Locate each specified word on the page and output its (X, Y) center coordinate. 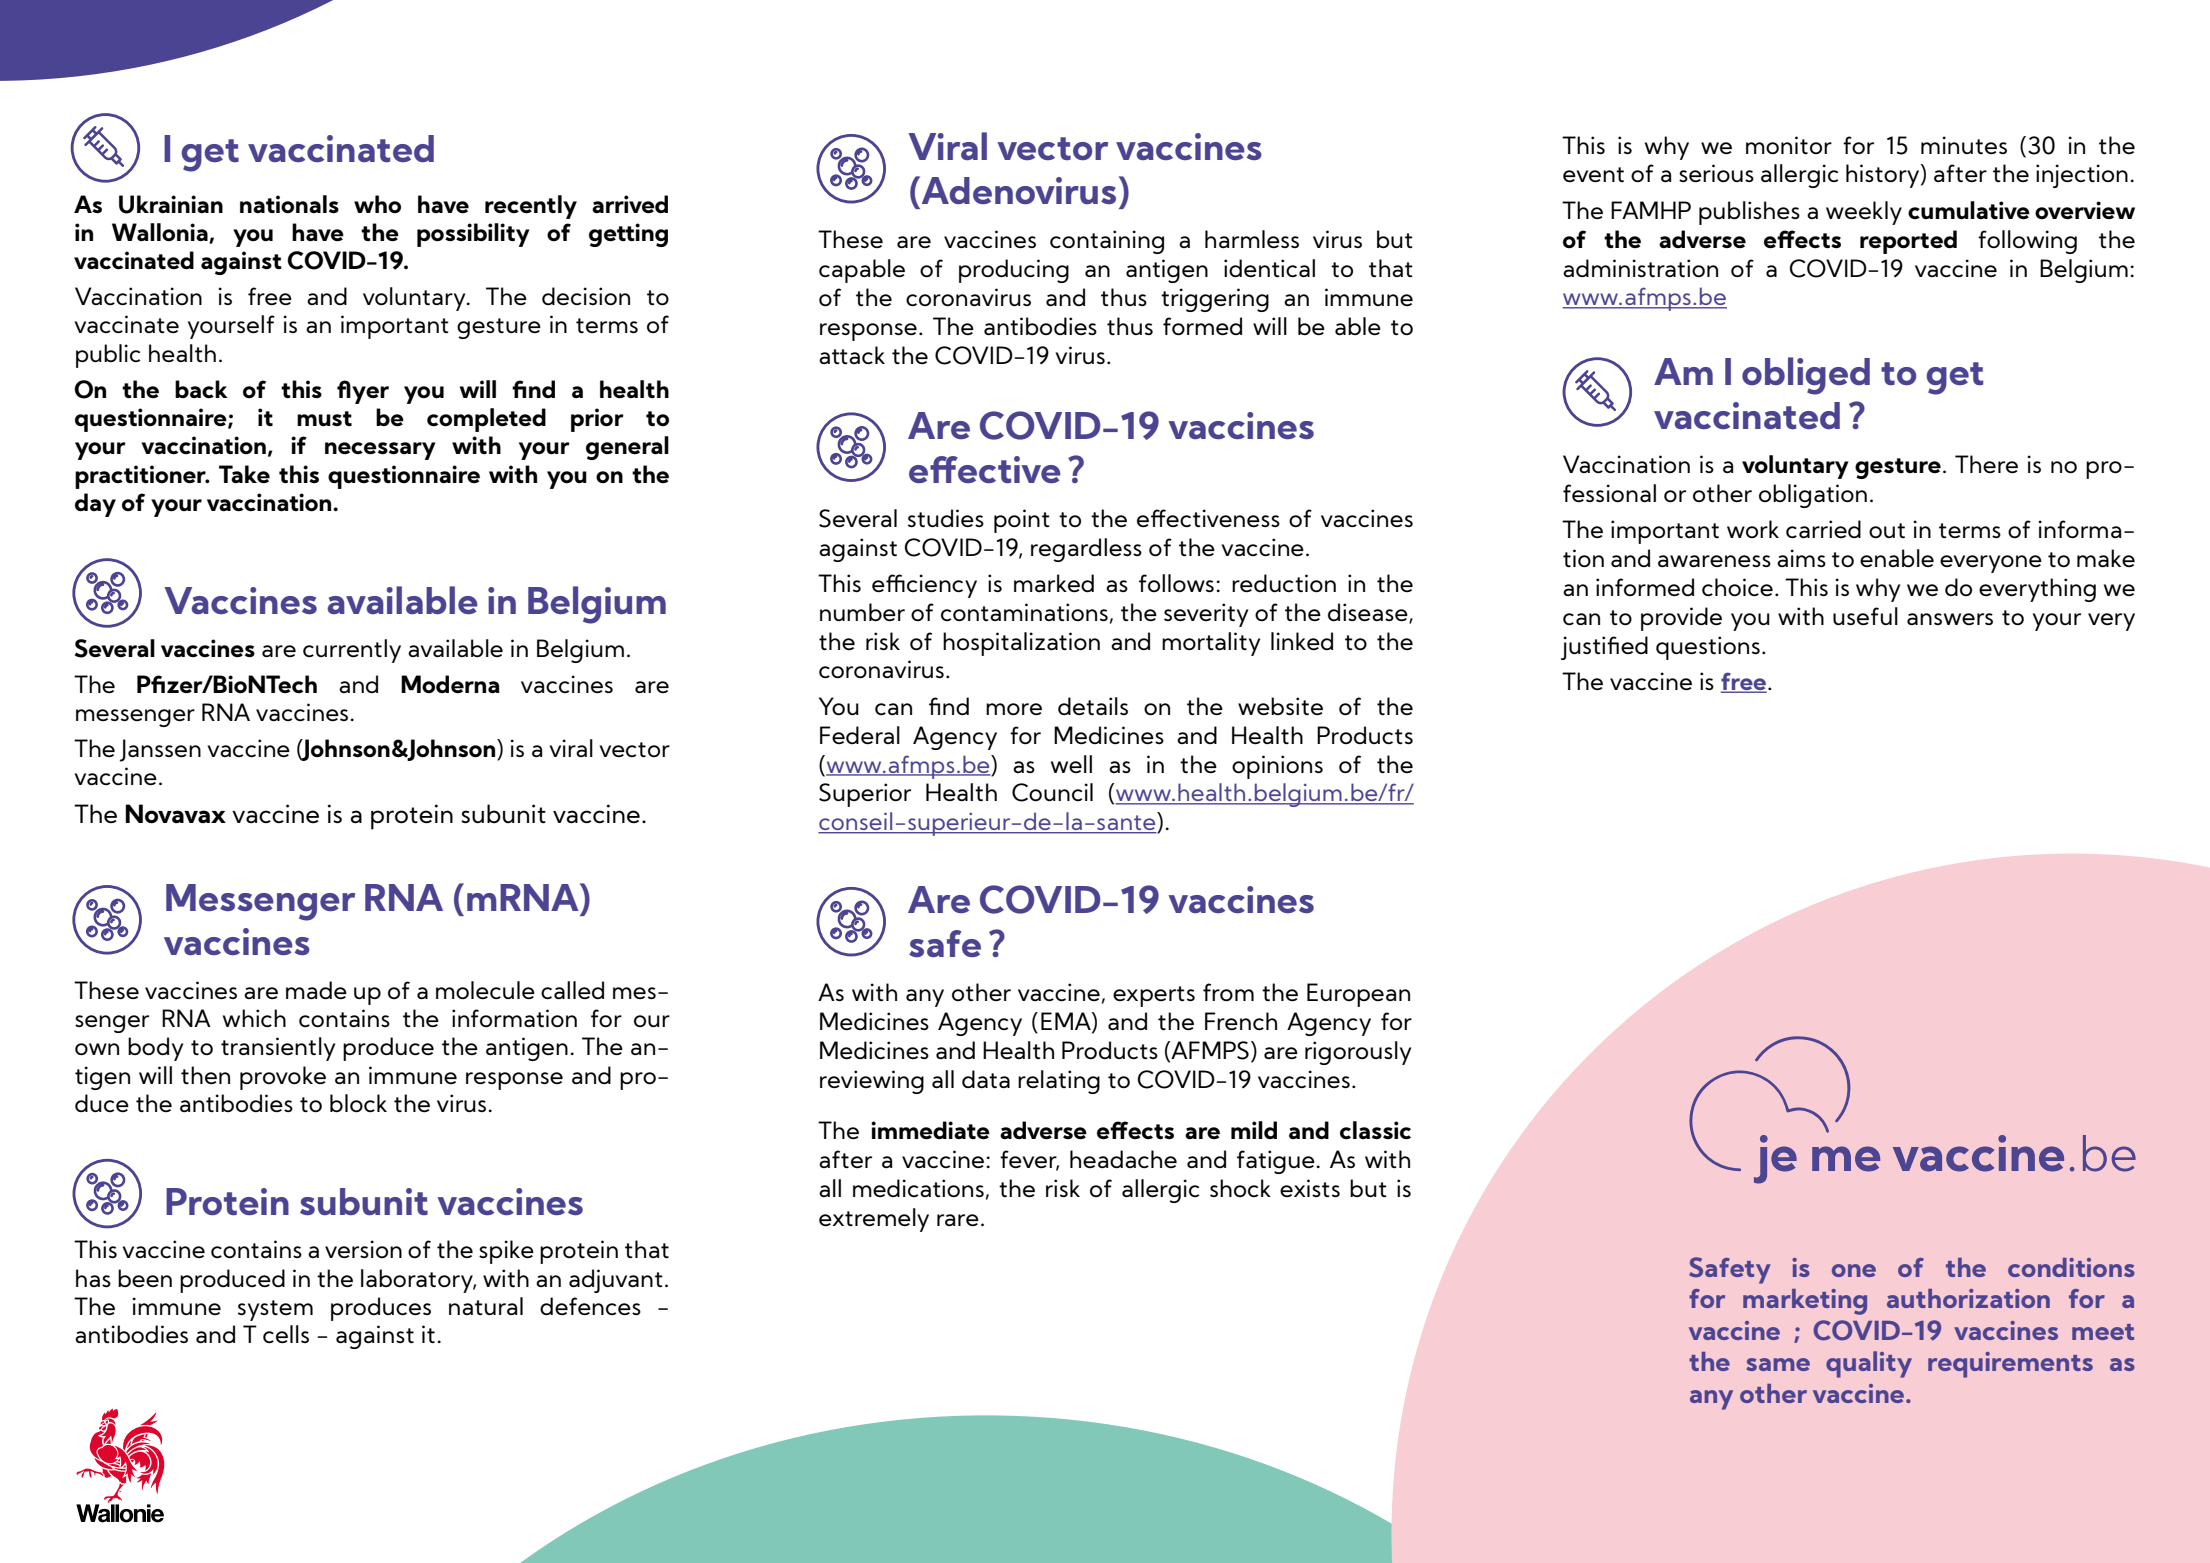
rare (958, 1220)
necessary (380, 451)
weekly (1864, 213)
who (377, 204)
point (1022, 521)
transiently (278, 1049)
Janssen (160, 750)
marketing (1805, 1302)
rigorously (1358, 1053)
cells (286, 1334)
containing (1107, 242)
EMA (1067, 1022)
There (1986, 464)
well (1071, 764)
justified (1604, 648)
